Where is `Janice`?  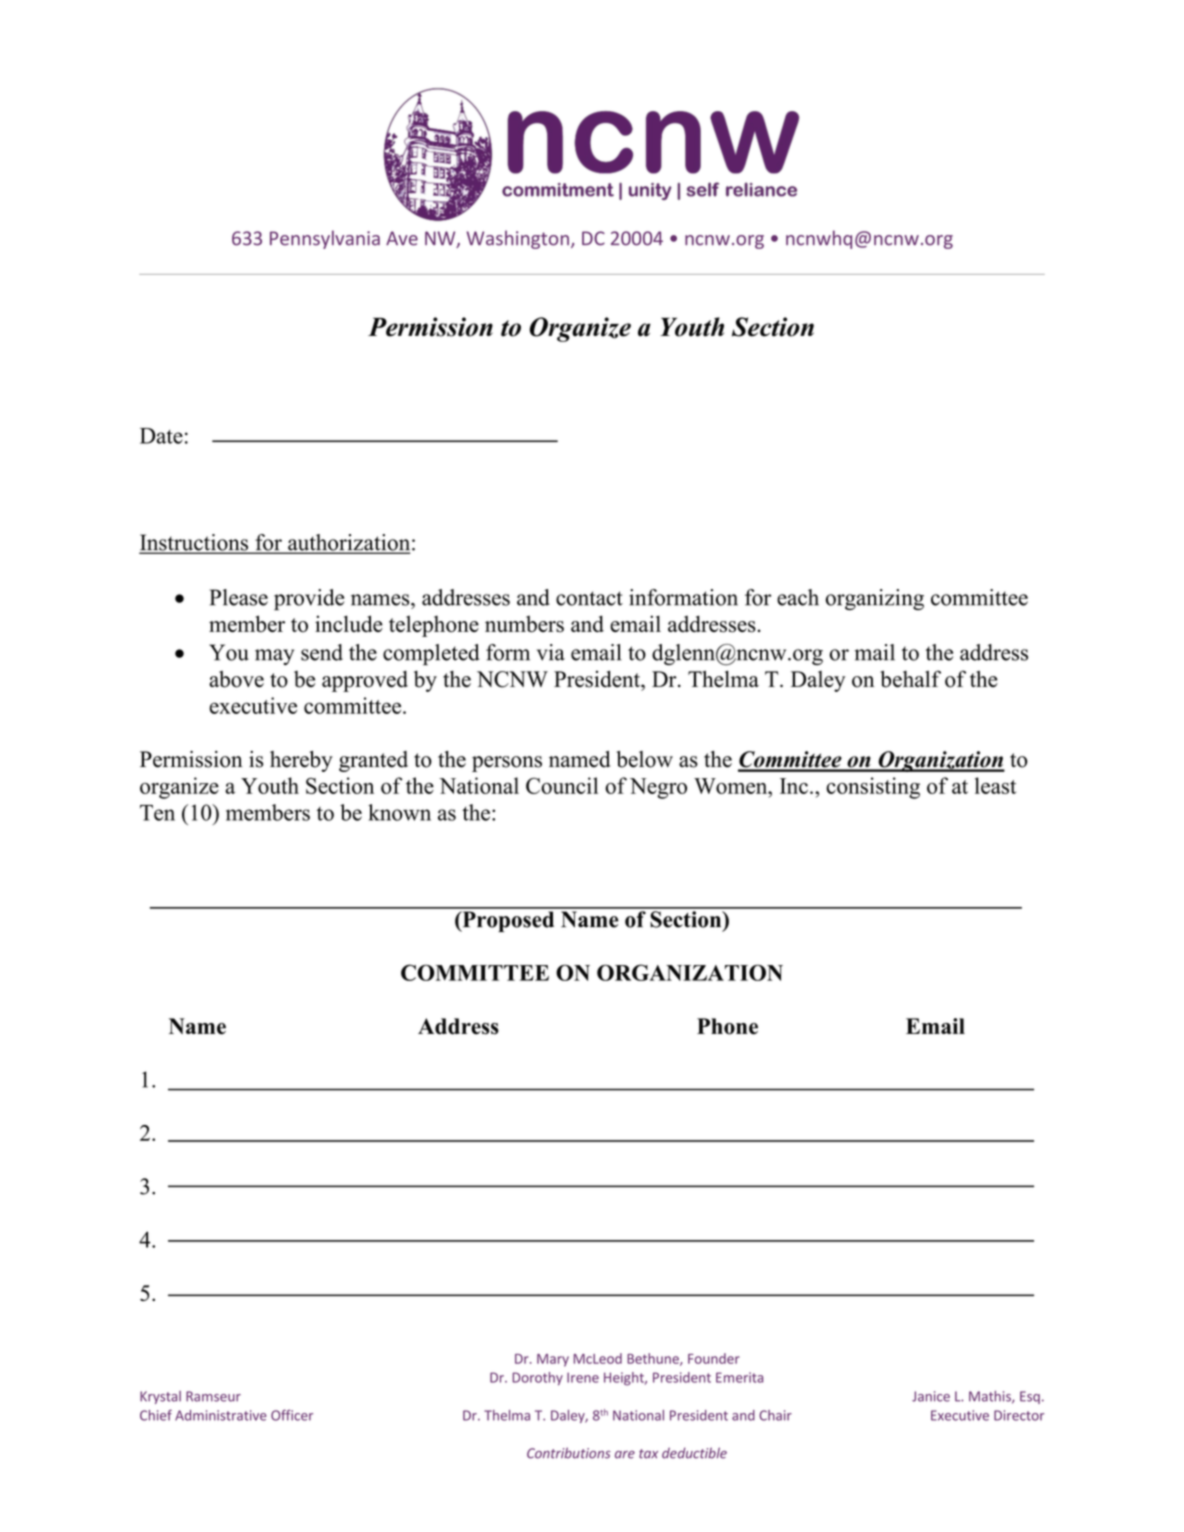 Janice is located at coordinates (931, 1396).
